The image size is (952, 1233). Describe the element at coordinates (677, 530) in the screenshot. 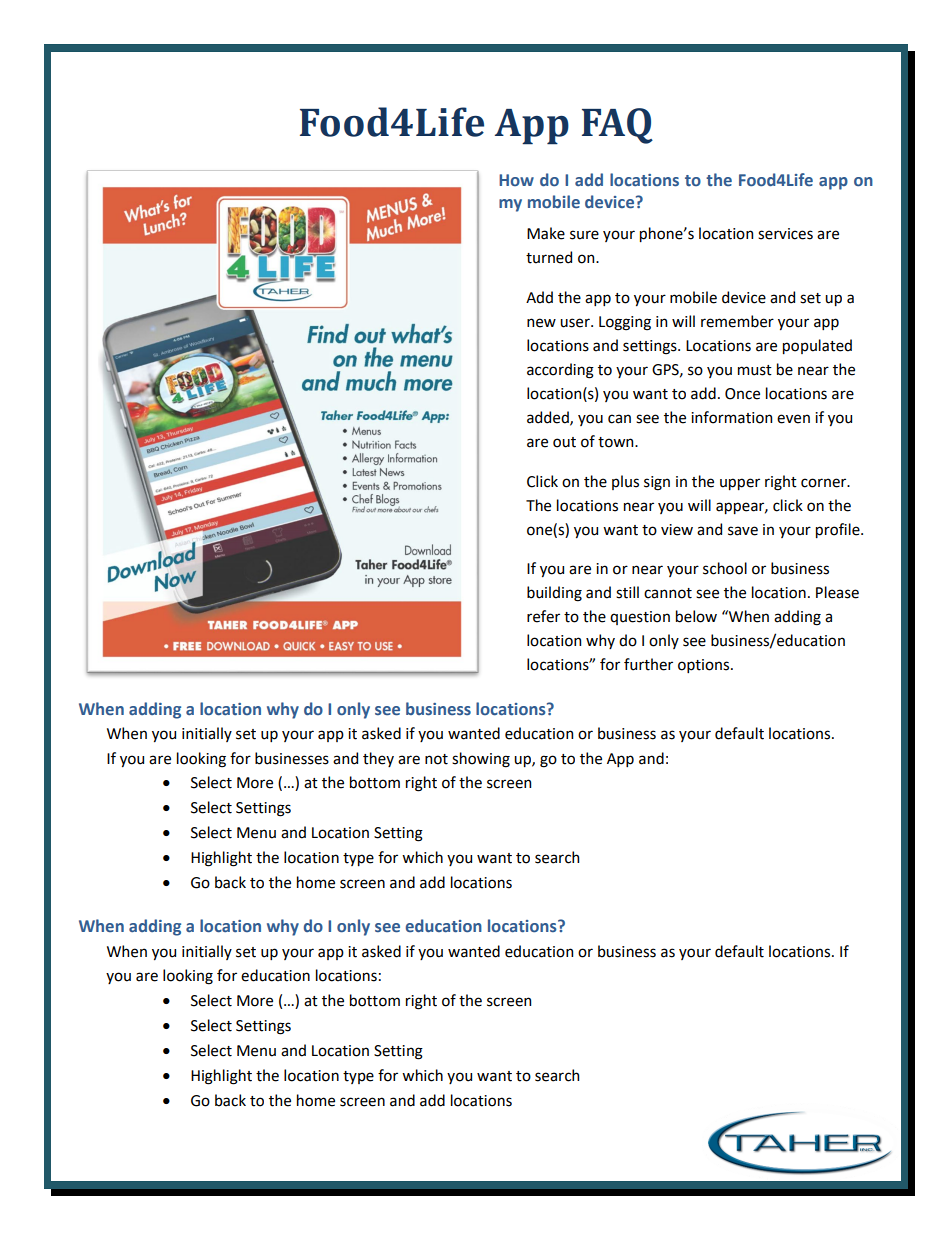

I see `view` at that location.
